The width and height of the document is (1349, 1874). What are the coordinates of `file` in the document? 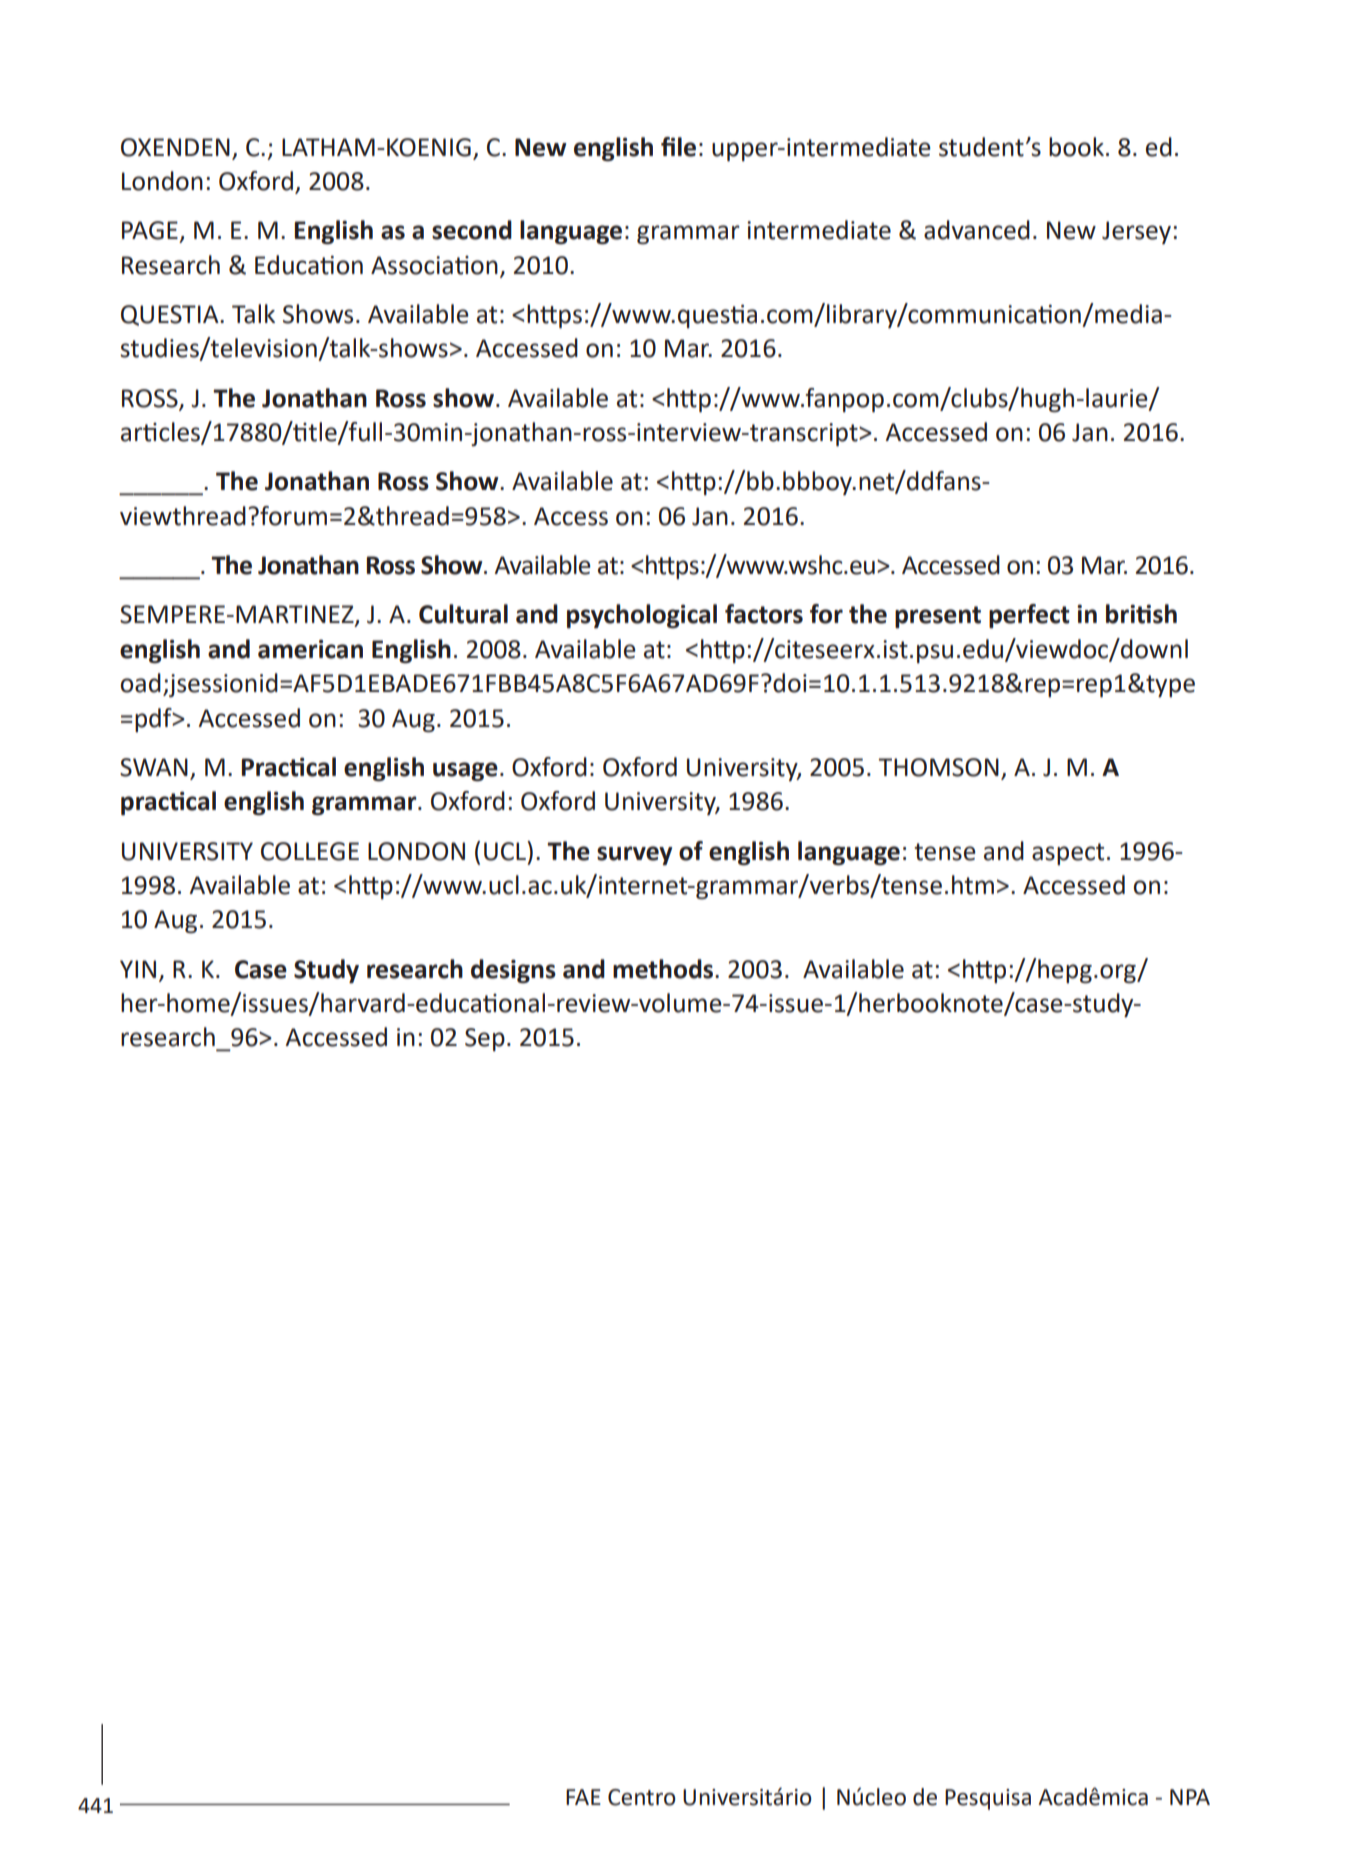 It's located at (678, 147).
